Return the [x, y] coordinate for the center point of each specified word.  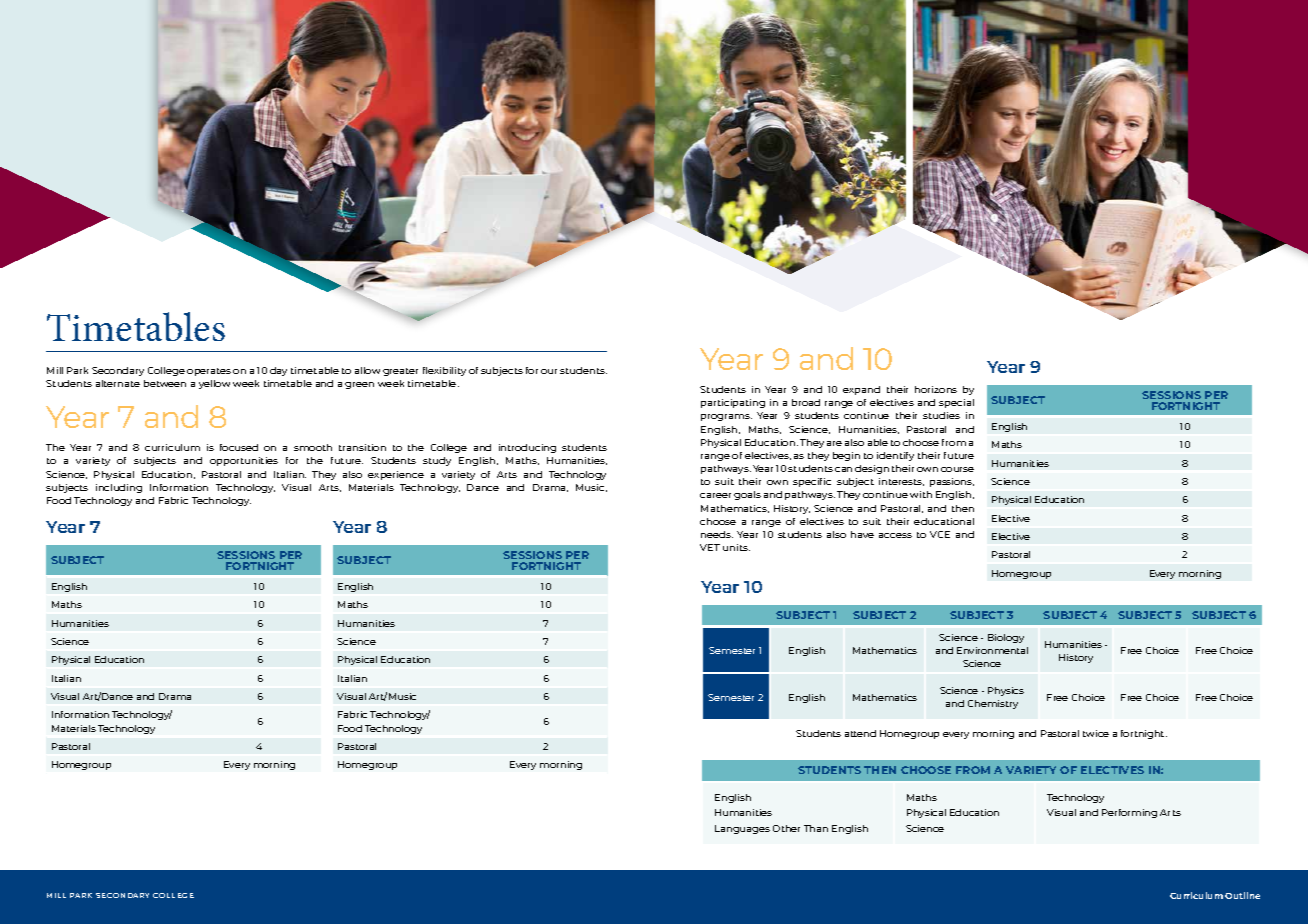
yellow [214, 384]
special [956, 403]
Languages [742, 829]
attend [860, 733]
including [119, 488]
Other [786, 828]
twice [1096, 733]
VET [710, 547]
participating [733, 403]
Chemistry [993, 704]
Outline [1242, 895]
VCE [940, 534]
